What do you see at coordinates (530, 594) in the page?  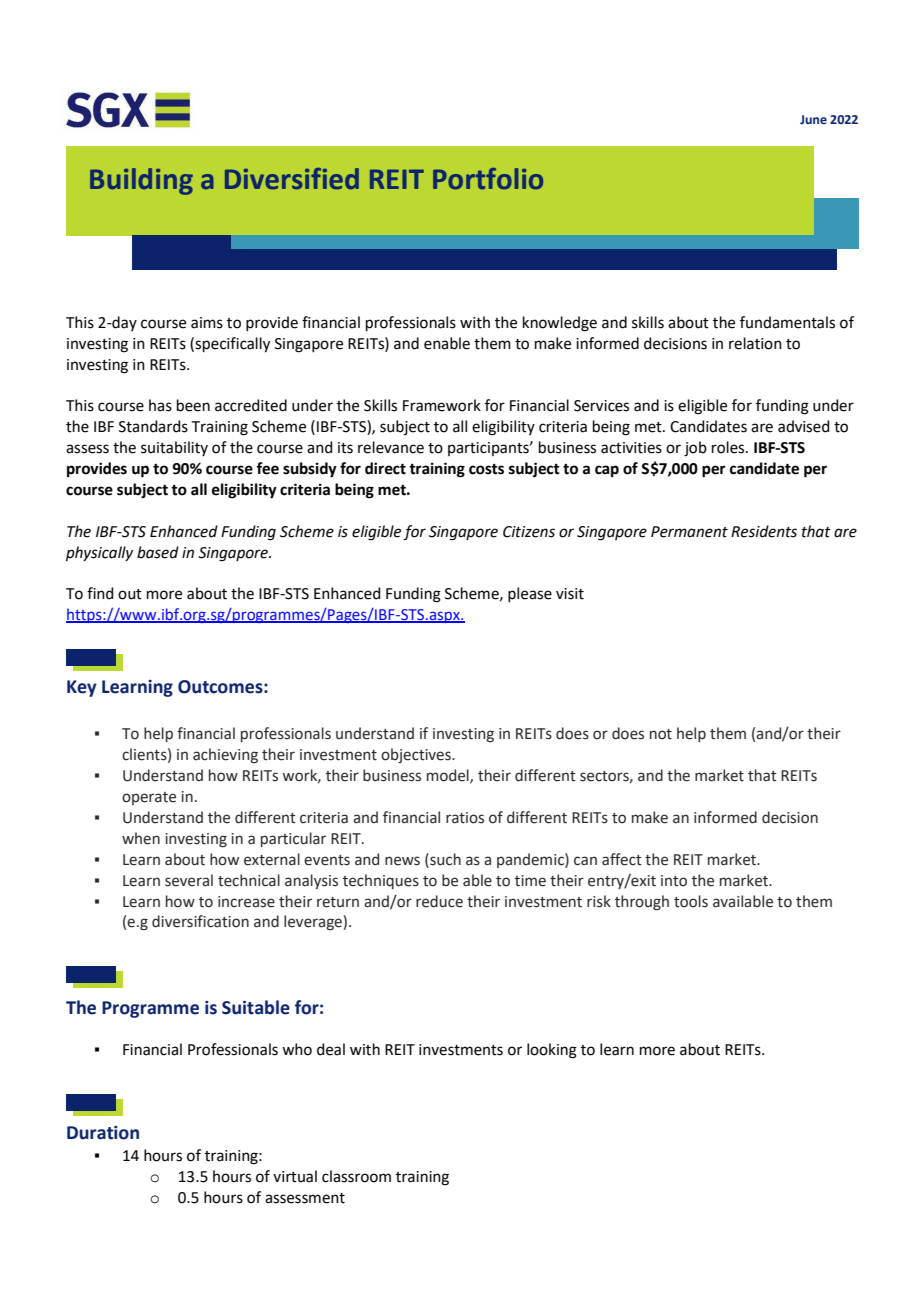 I see `please` at bounding box center [530, 594].
